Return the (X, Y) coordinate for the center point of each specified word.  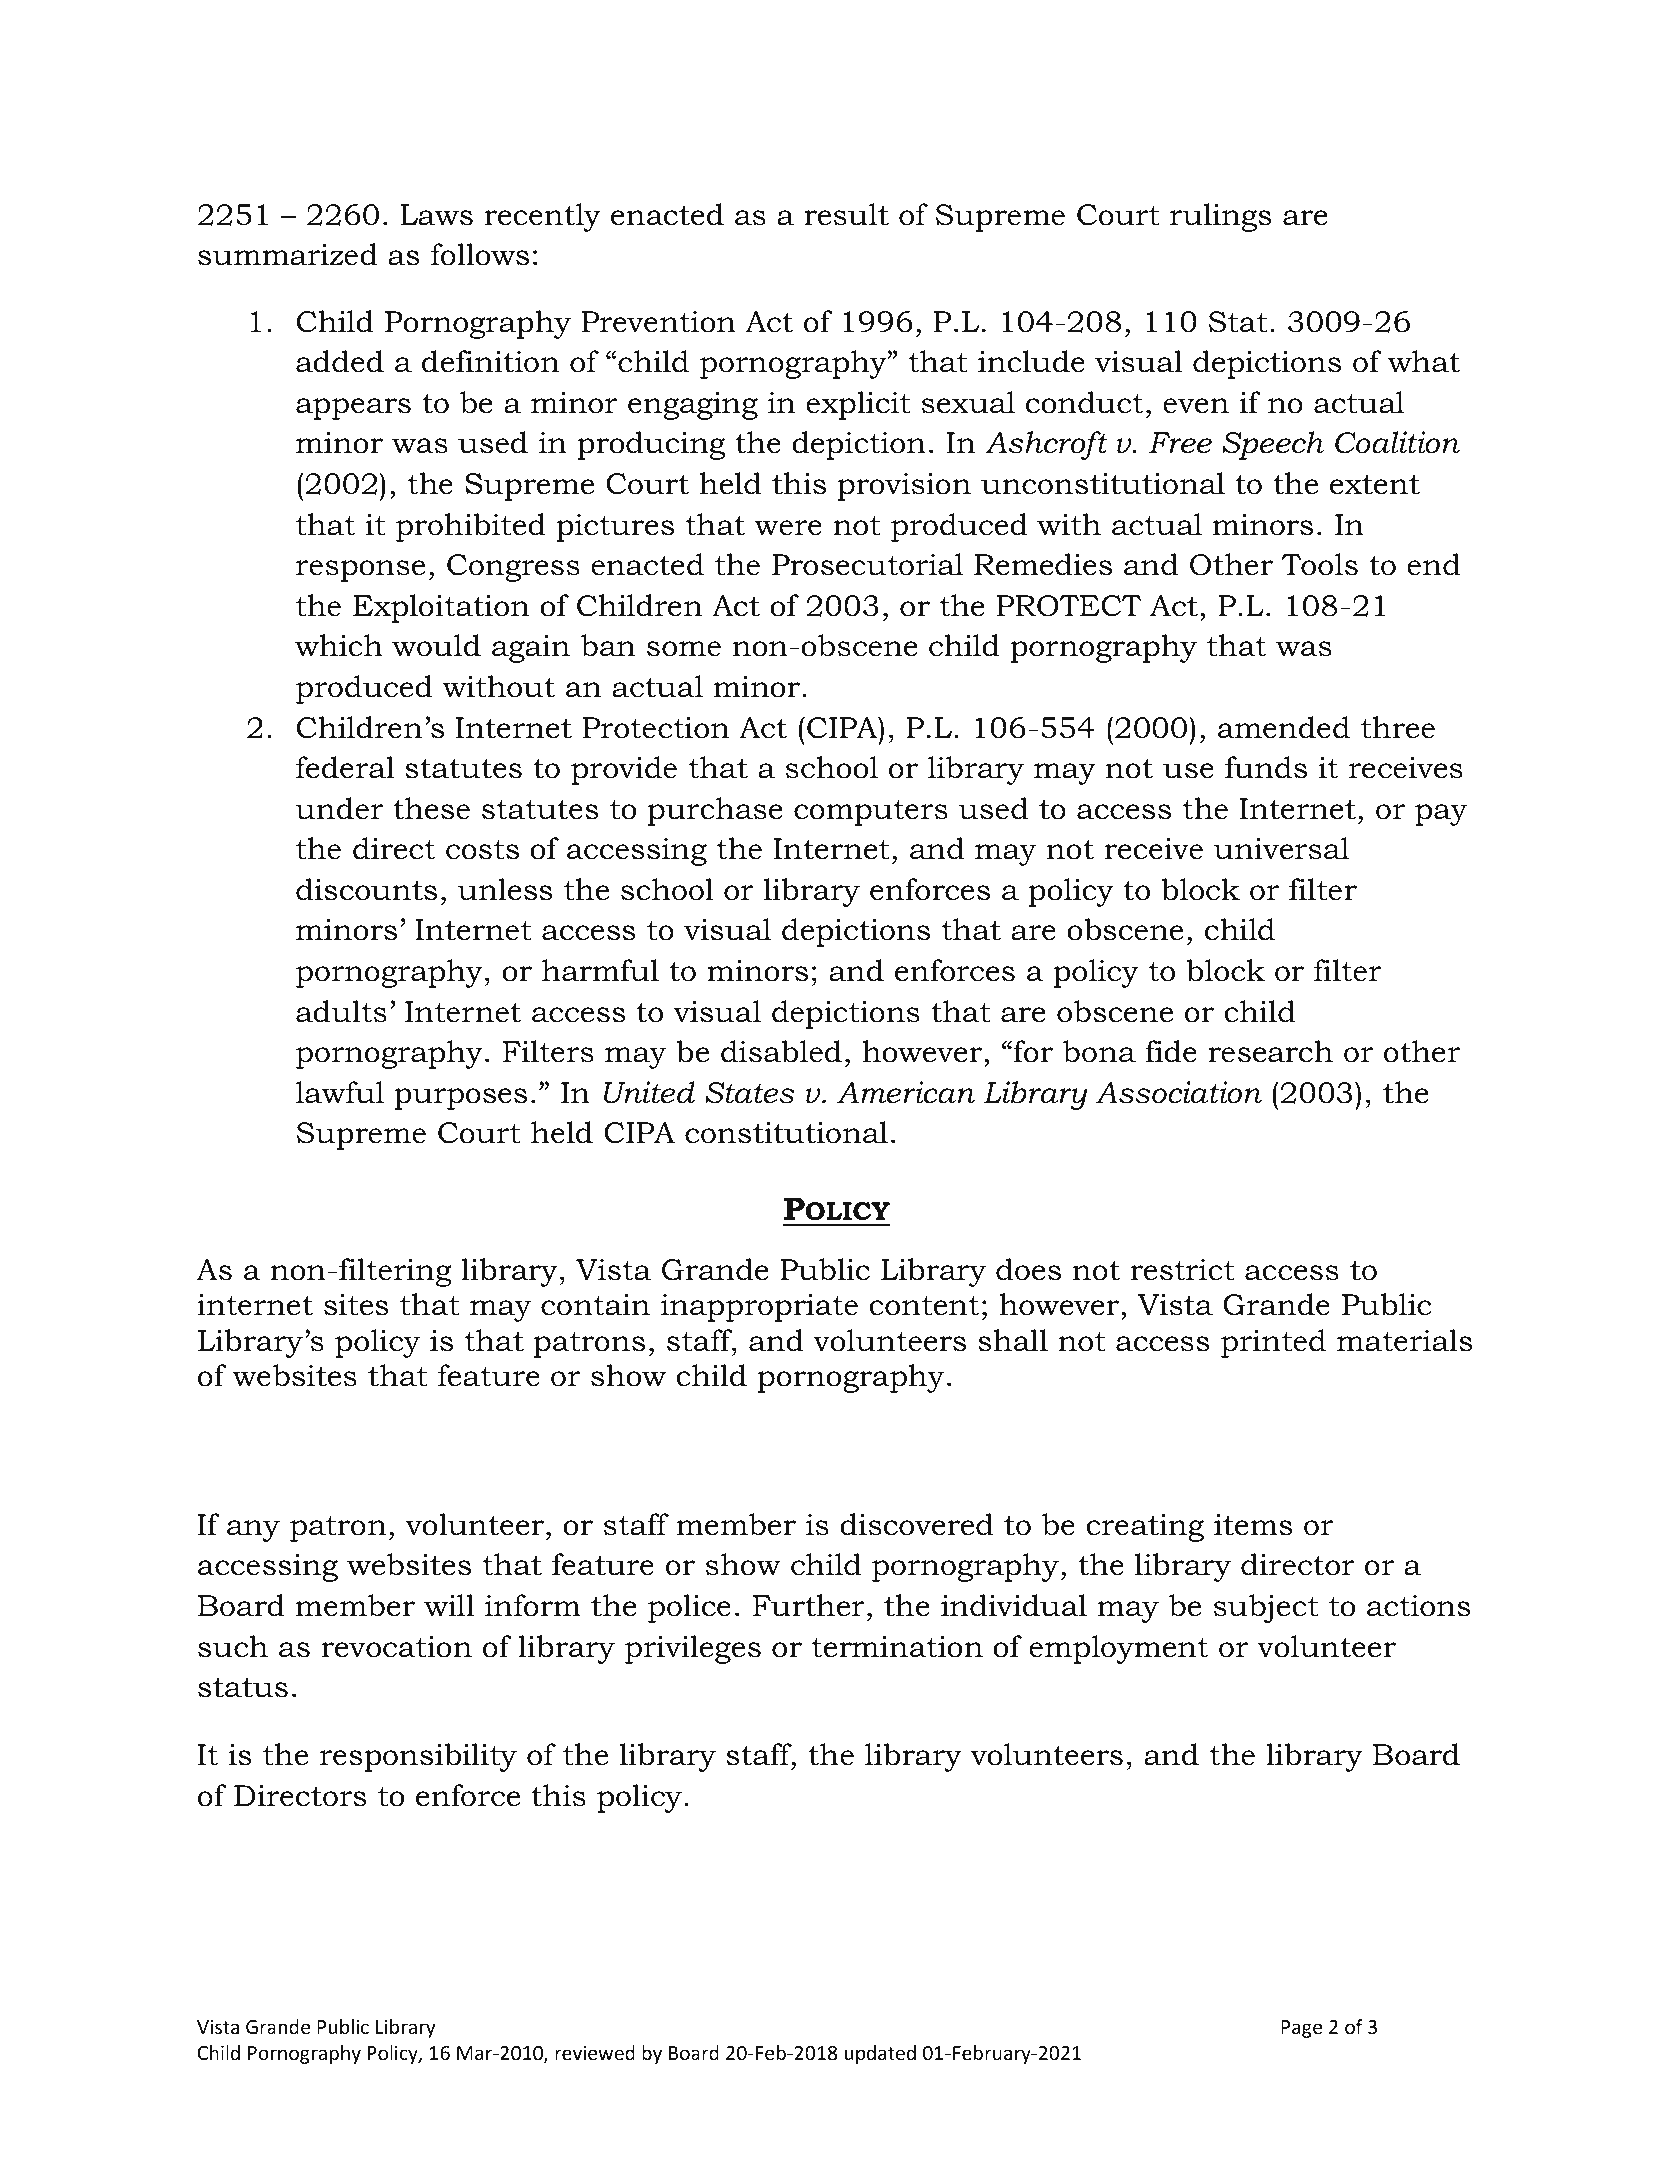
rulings (1220, 217)
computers (871, 812)
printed (1273, 1343)
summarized (288, 254)
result (846, 214)
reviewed (595, 2052)
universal (1281, 848)
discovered (916, 1524)
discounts (366, 889)
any (253, 1531)
